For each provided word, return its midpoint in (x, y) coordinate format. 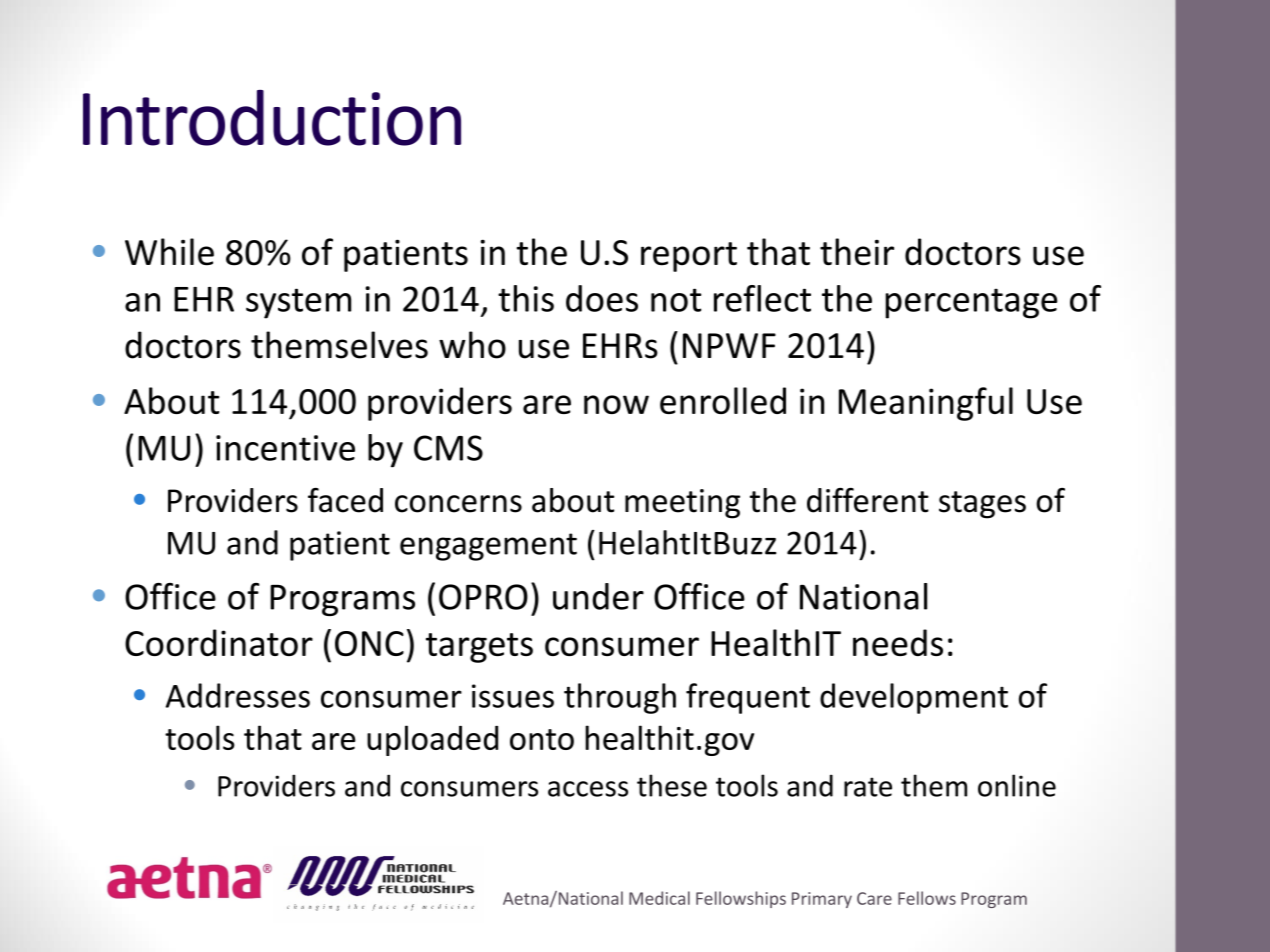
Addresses (238, 695)
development (914, 698)
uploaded (432, 740)
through (620, 698)
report (689, 257)
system (298, 303)
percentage (971, 303)
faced (345, 500)
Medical (659, 898)
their (857, 252)
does (602, 298)
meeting (682, 504)
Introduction (272, 118)
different (868, 500)
